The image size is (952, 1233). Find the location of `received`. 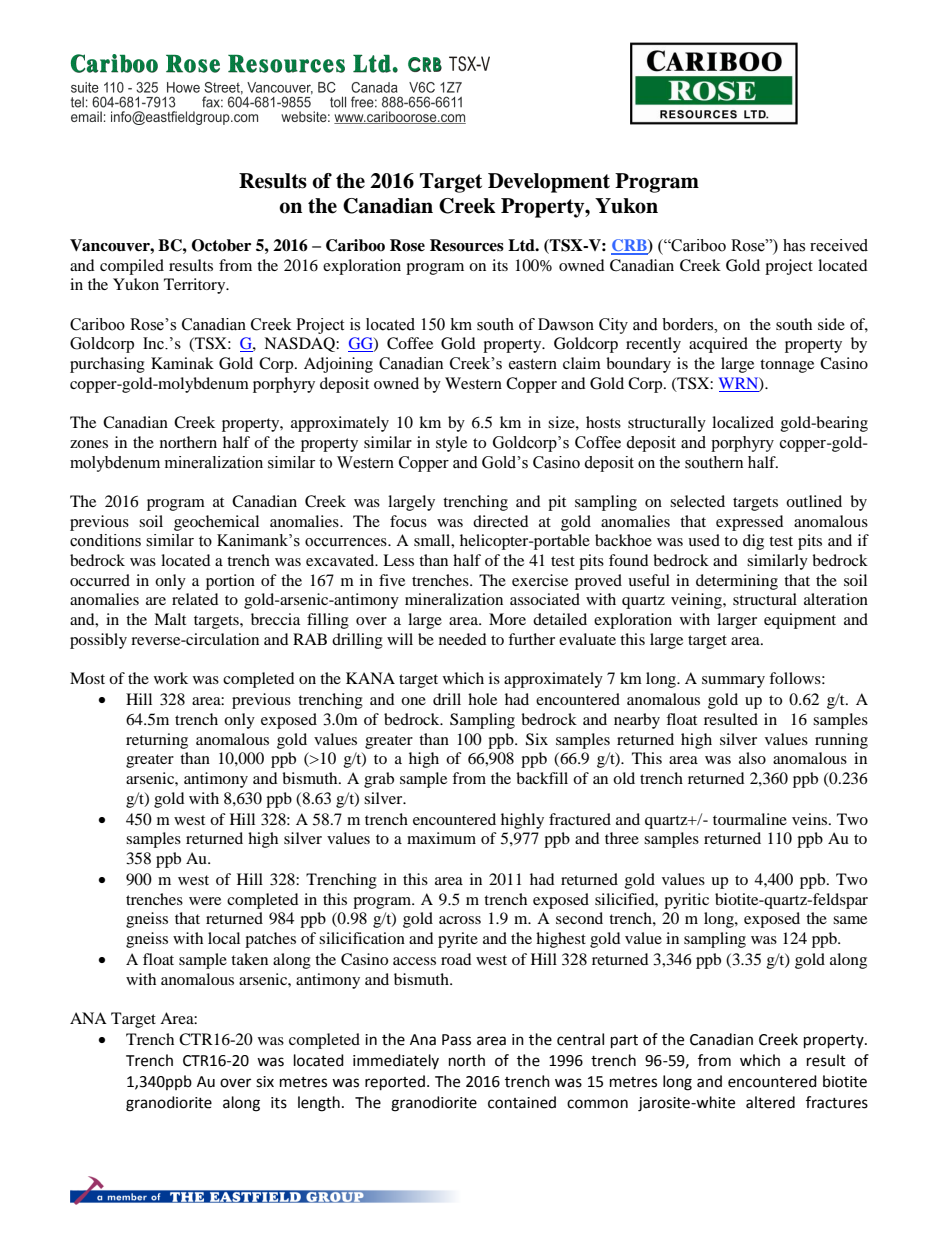

received is located at coordinates (839, 245).
